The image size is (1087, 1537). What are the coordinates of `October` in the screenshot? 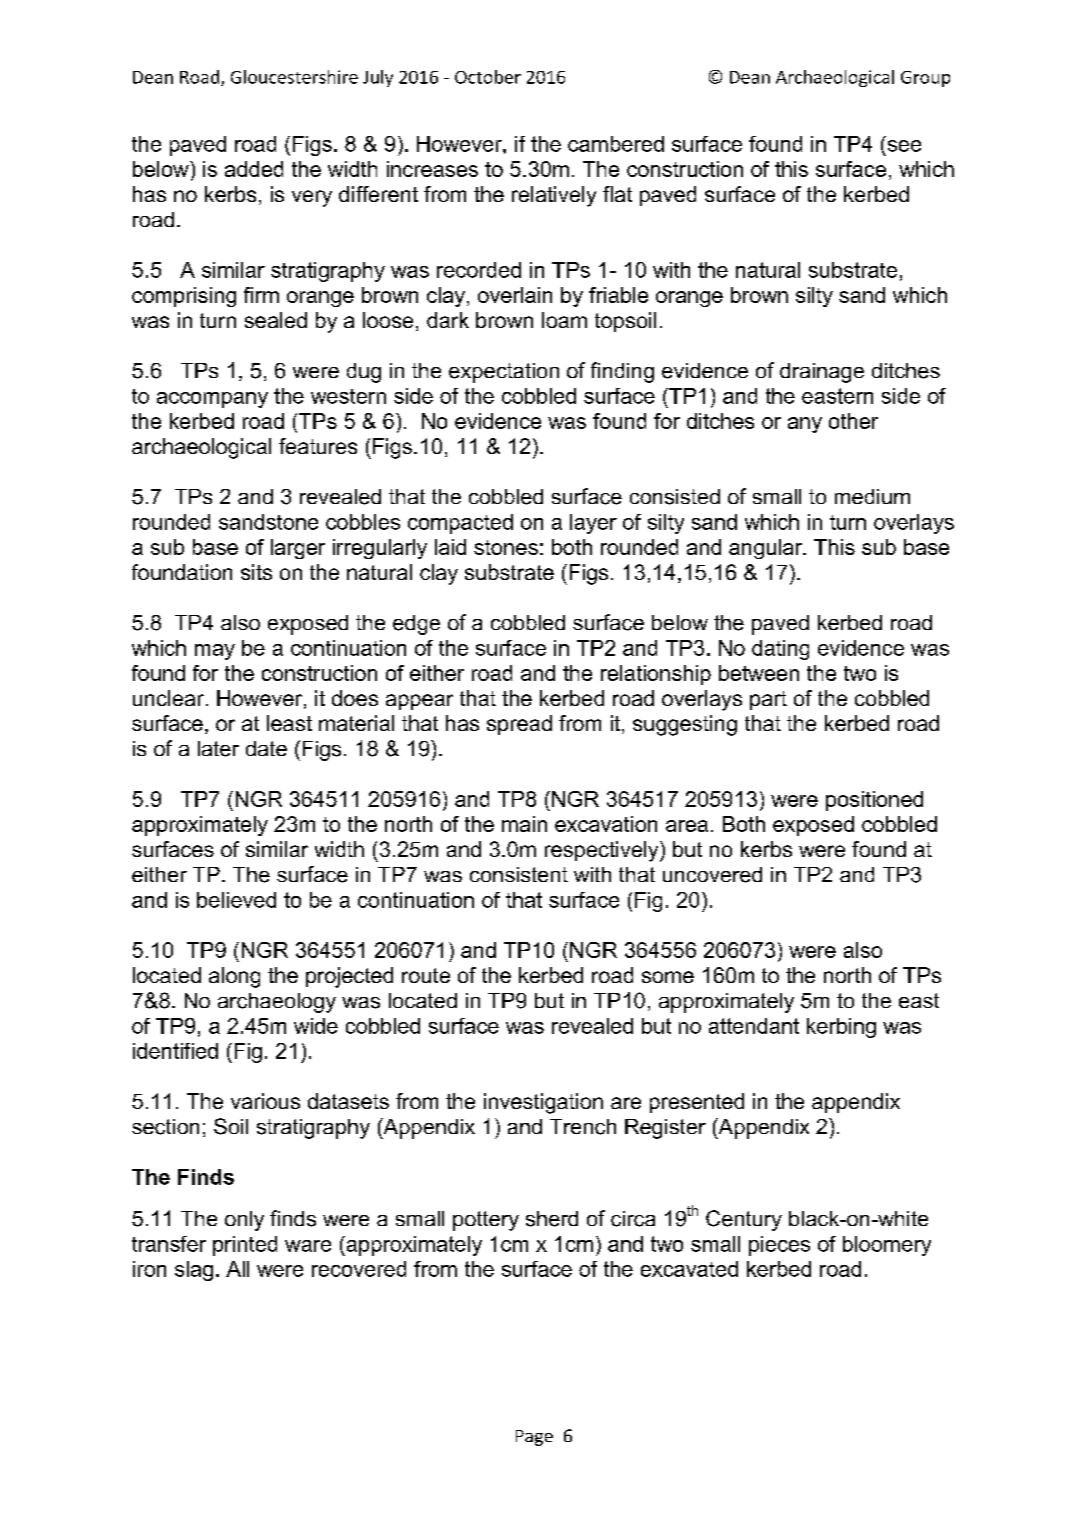 It's located at (488, 77).
